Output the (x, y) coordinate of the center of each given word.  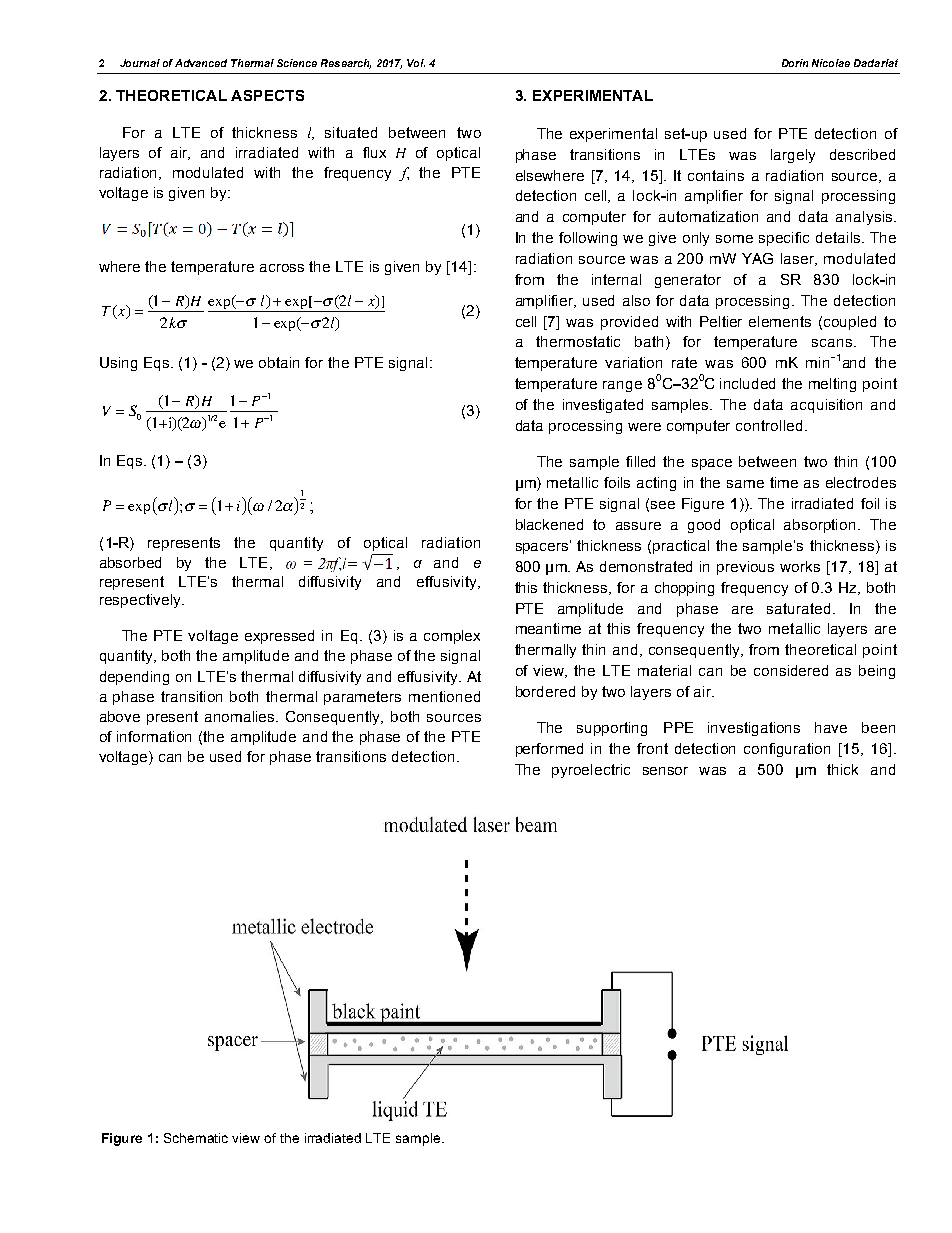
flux (374, 152)
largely (793, 156)
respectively (141, 601)
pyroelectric (591, 771)
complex (452, 637)
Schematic (196, 1138)
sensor (665, 771)
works (800, 566)
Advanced (201, 63)
